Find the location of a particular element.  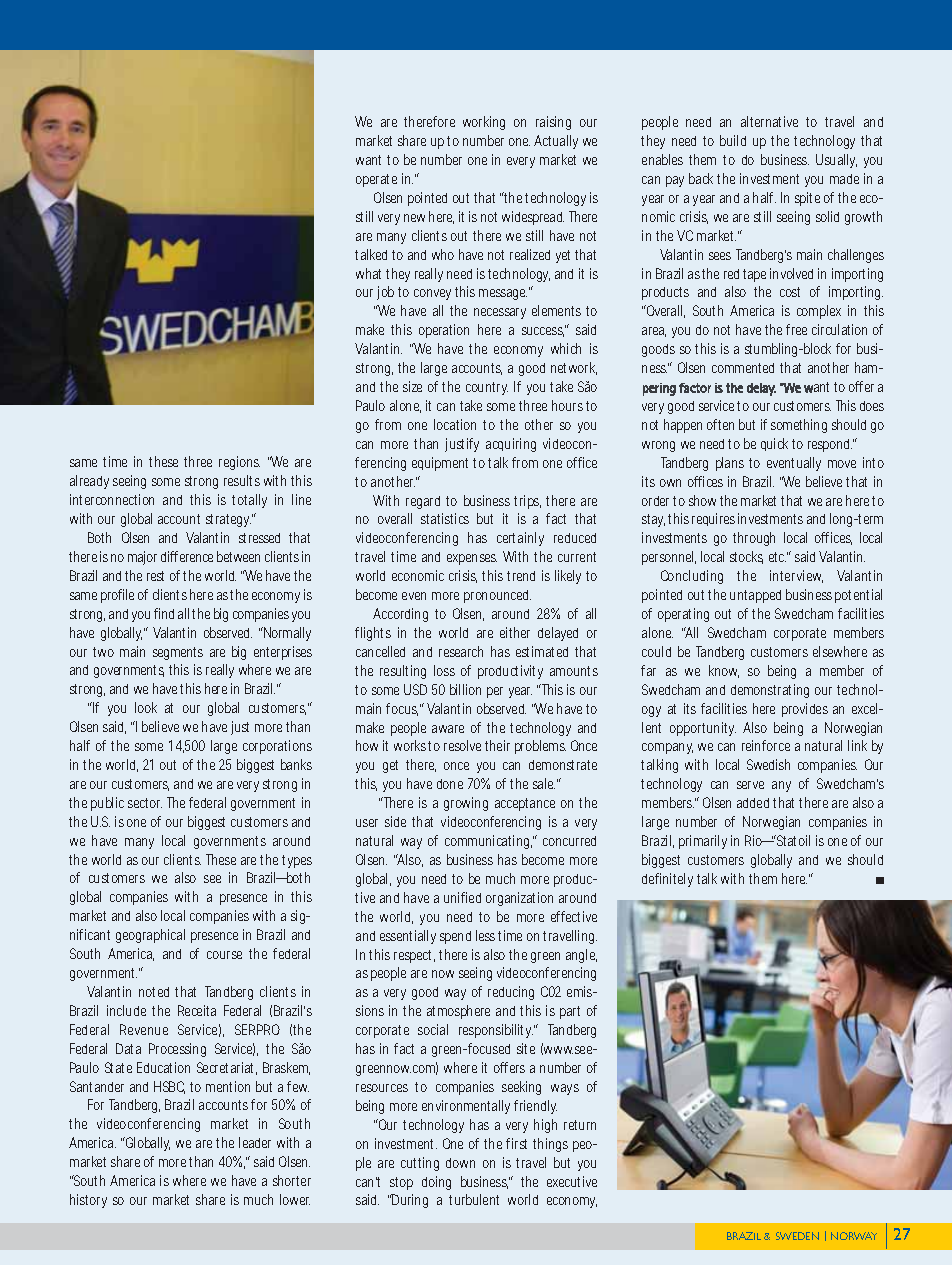

want is located at coordinates (368, 160).
